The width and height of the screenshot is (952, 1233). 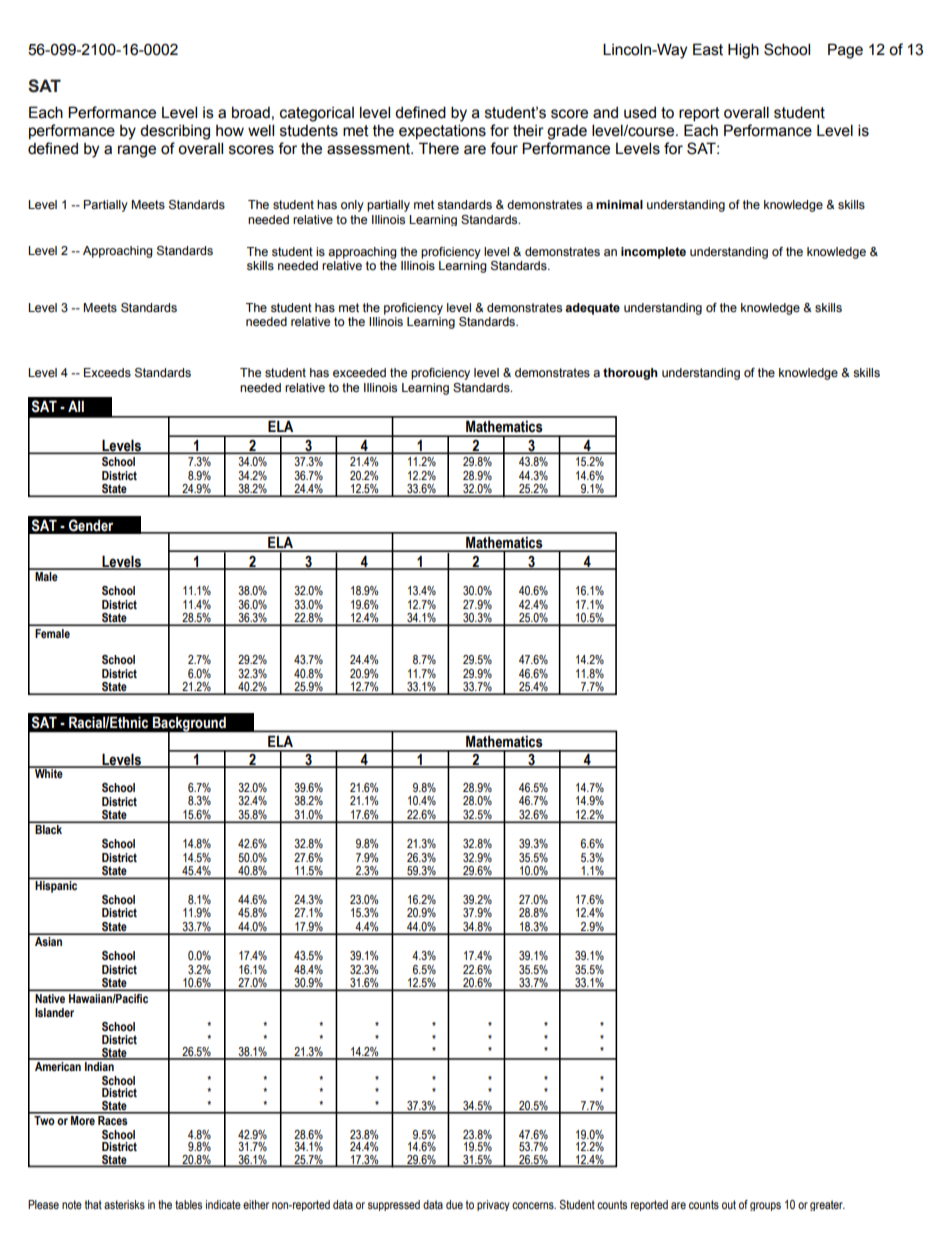 I want to click on thorough, so click(x=630, y=374).
